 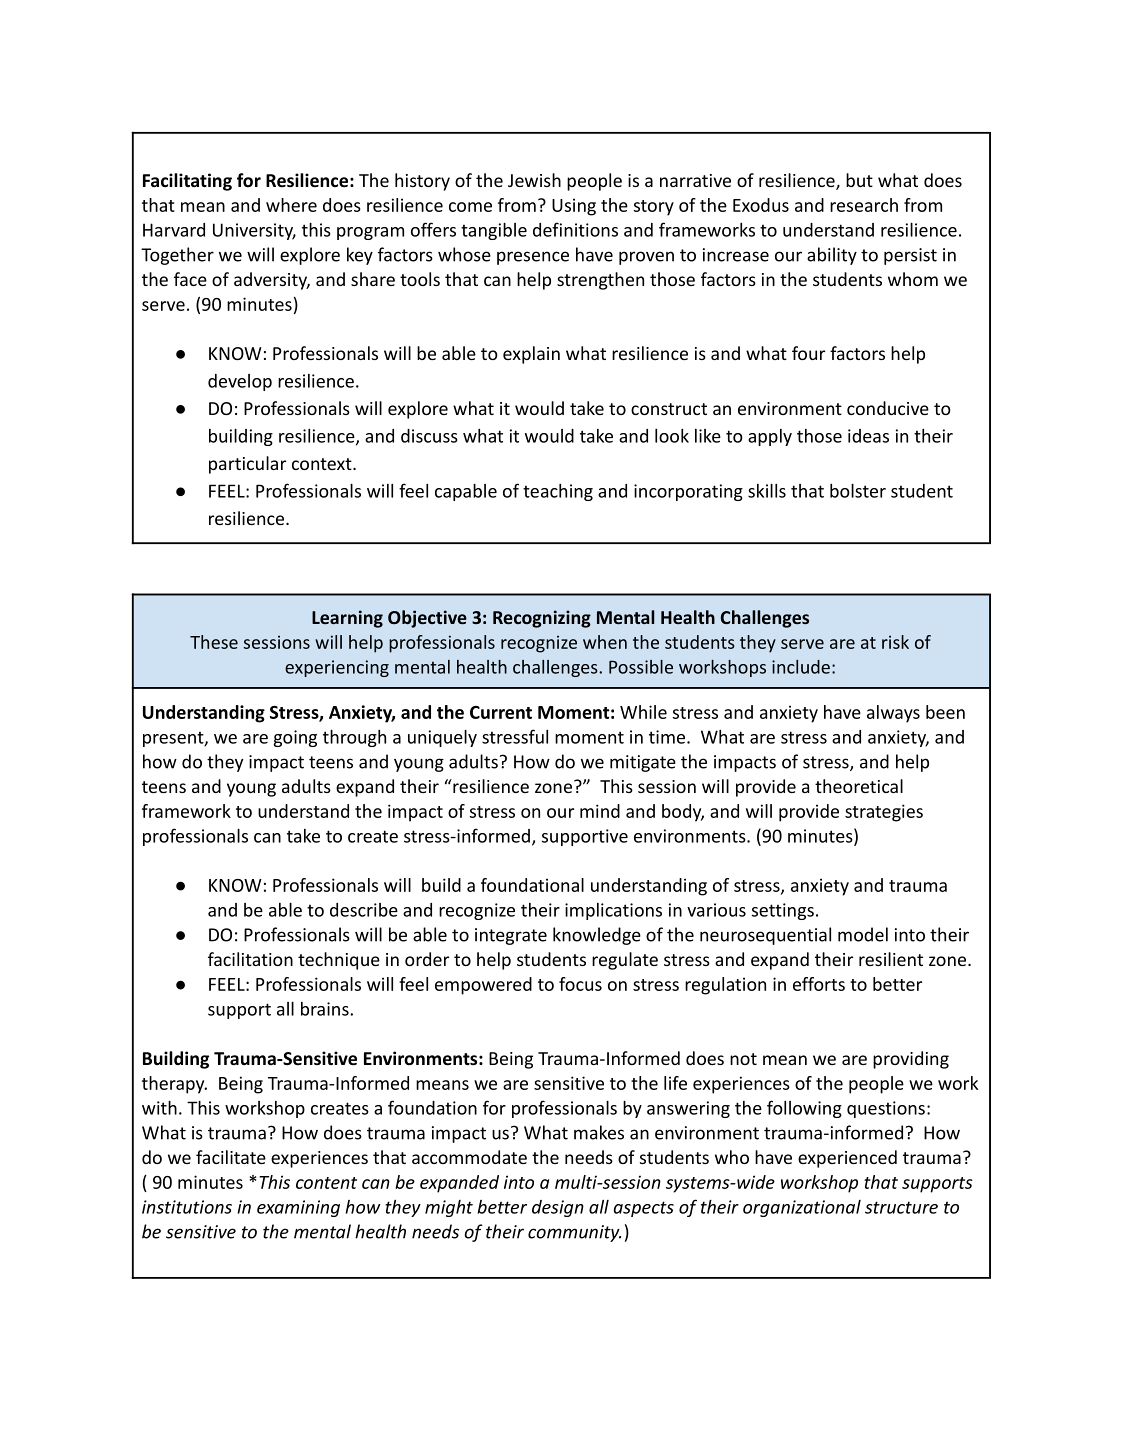 I want to click on research, so click(x=864, y=205).
